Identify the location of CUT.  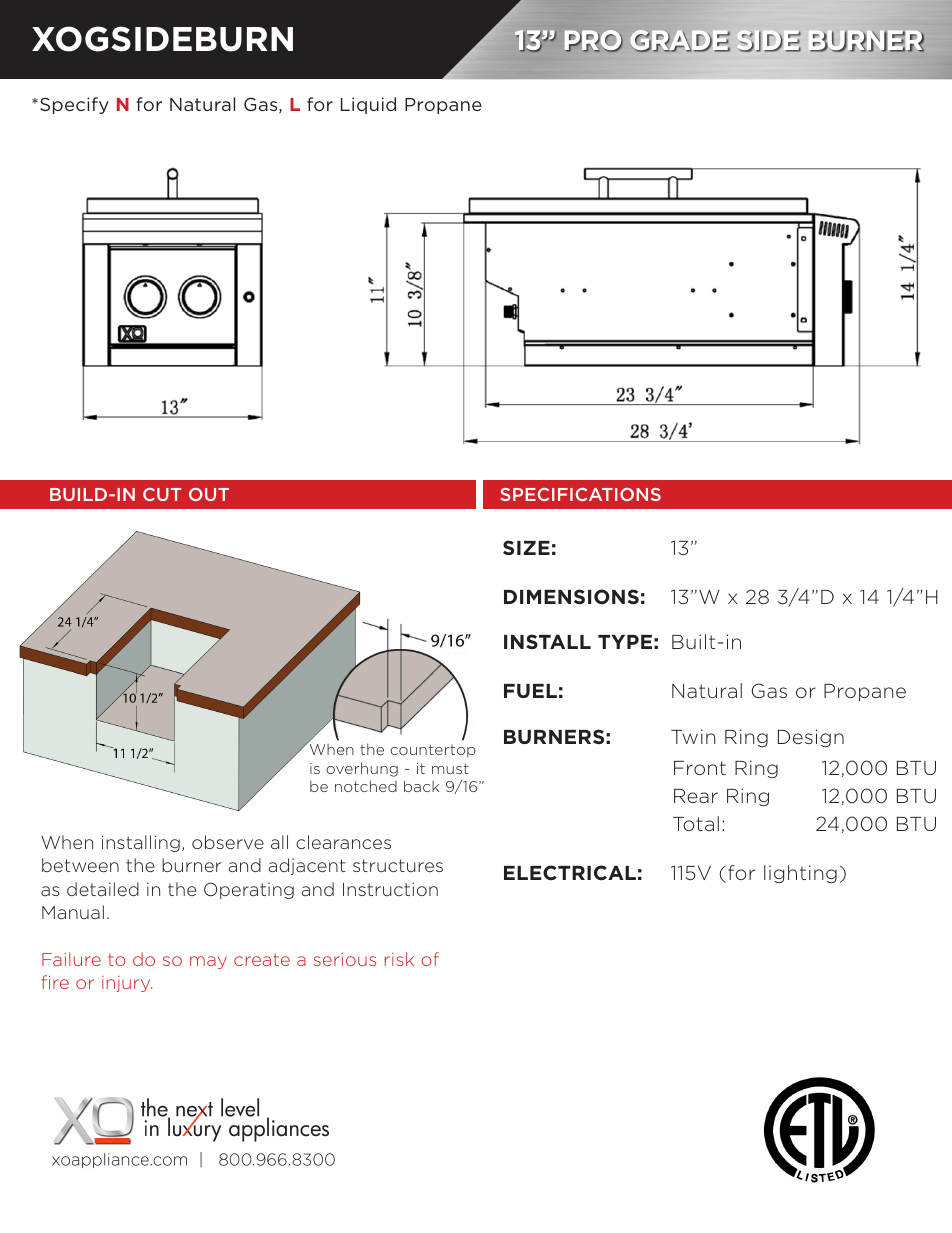
(162, 494).
